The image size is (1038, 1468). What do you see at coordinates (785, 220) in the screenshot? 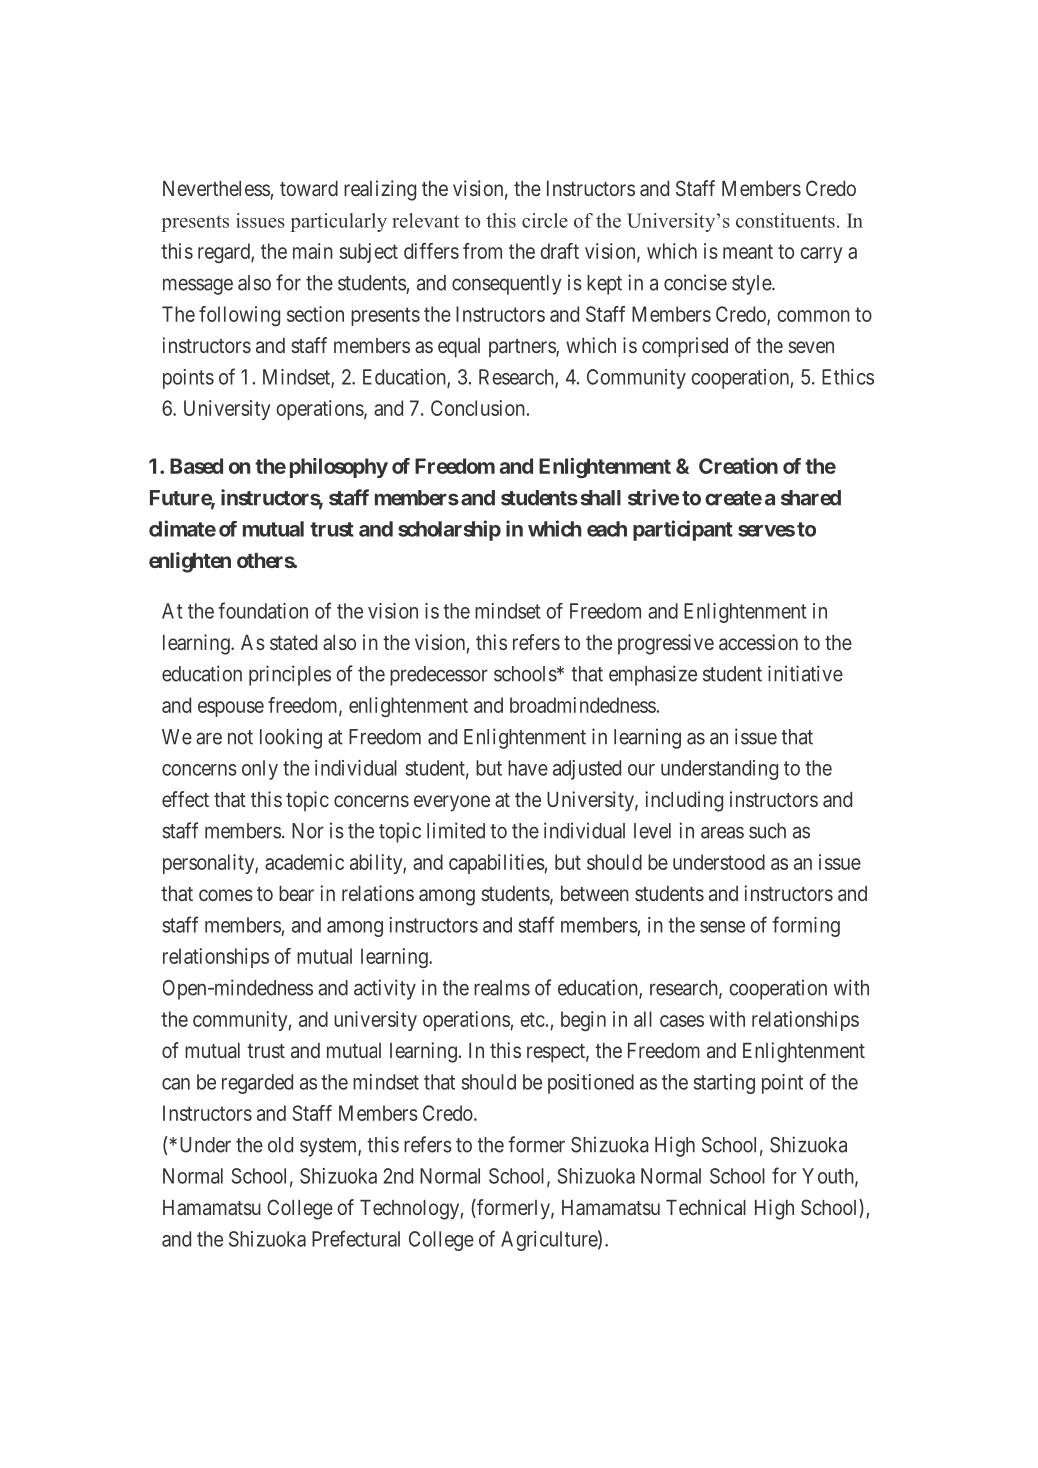
I see `constituents` at bounding box center [785, 220].
